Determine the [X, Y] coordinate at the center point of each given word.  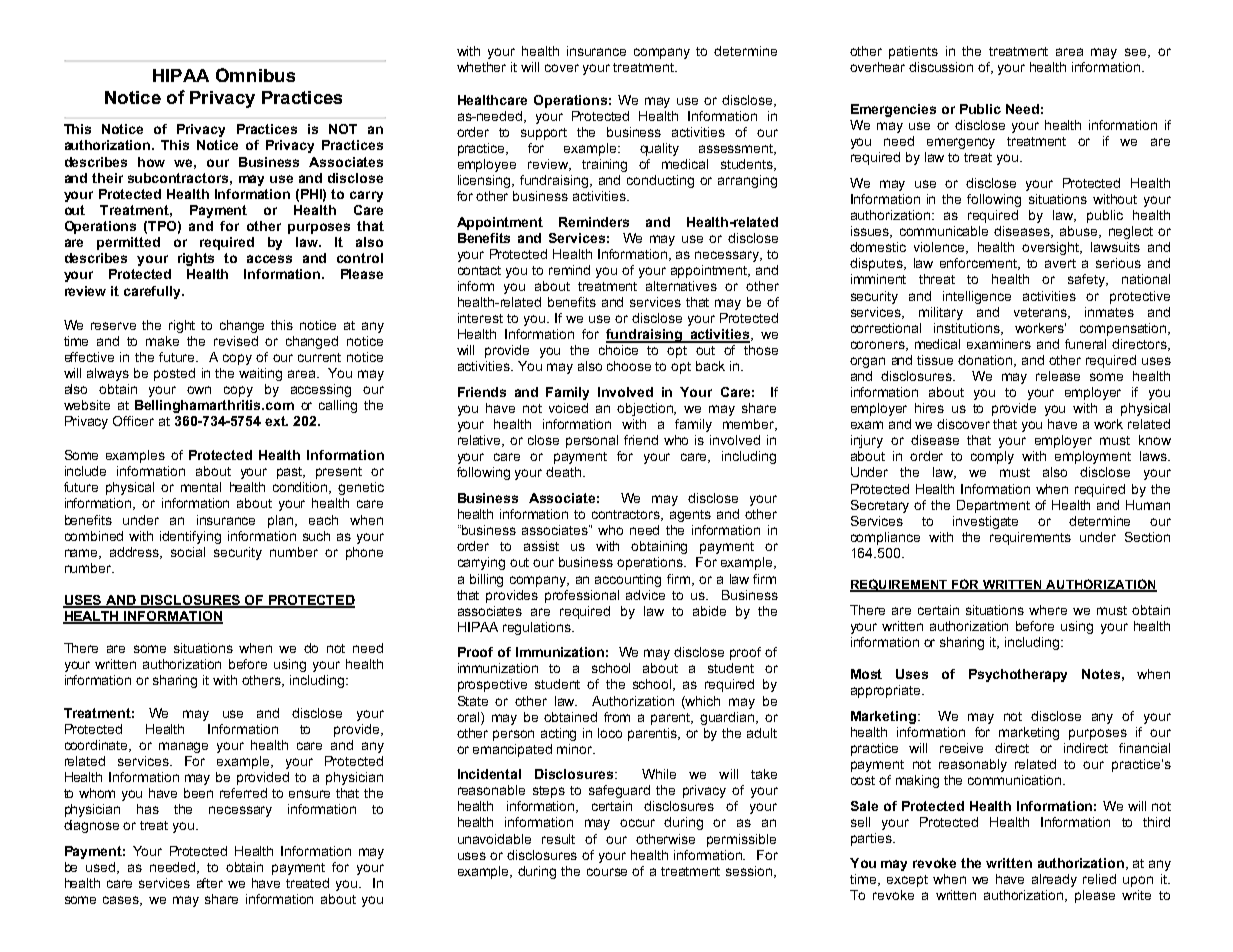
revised [236, 341]
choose [629, 366]
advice [645, 595]
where [1048, 610]
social [188, 552]
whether [481, 67]
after [210, 883]
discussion [941, 67]
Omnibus [255, 75]
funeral [1085, 344]
